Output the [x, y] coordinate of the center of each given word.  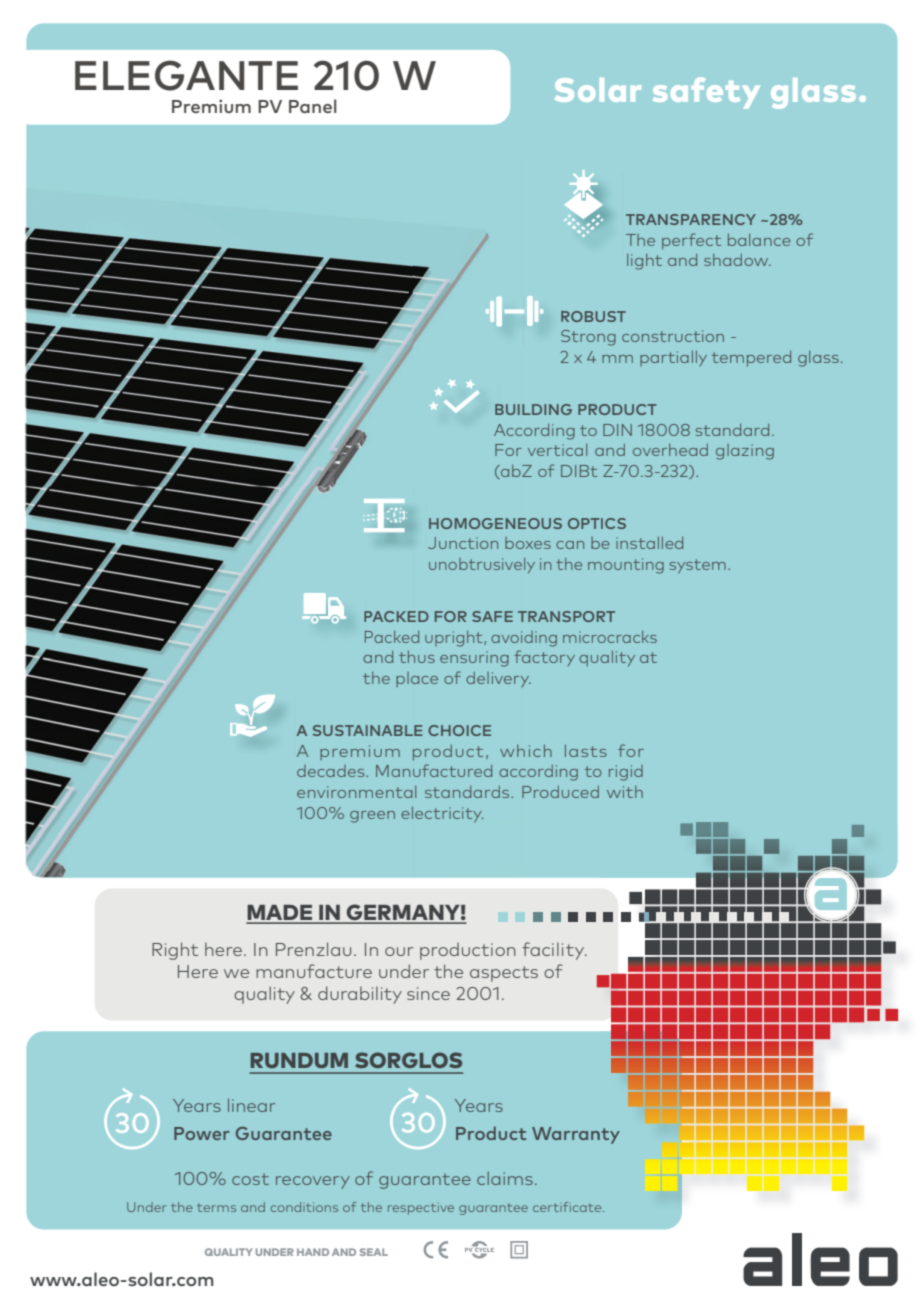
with [625, 792]
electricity [442, 815]
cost [250, 1179]
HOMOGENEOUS [495, 523]
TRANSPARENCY [691, 219]
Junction [463, 543]
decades [332, 771]
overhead [670, 450]
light [644, 262]
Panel [312, 106]
